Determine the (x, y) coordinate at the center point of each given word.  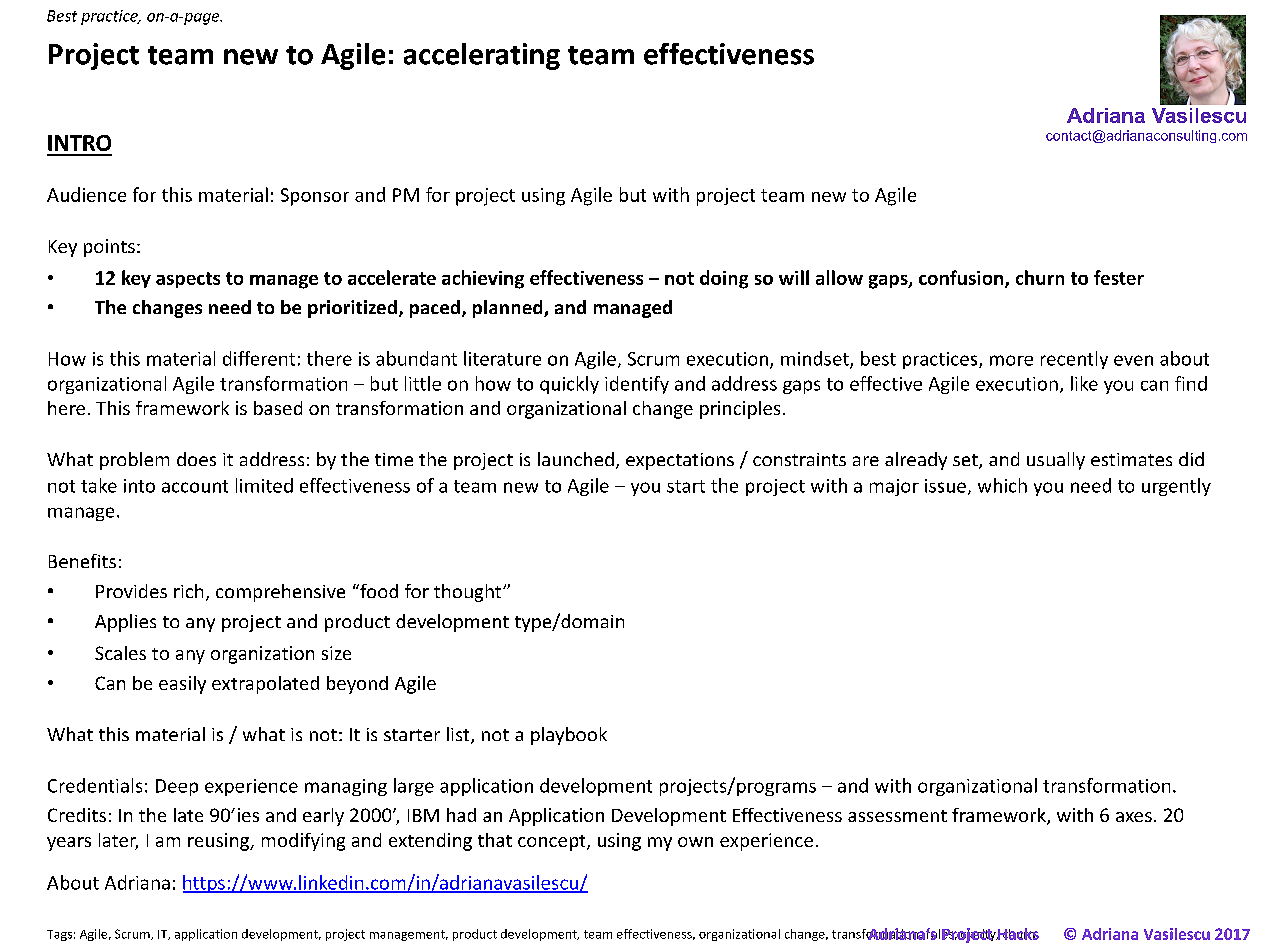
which (1002, 485)
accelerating (482, 56)
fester (1119, 277)
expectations (680, 461)
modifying (303, 842)
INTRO (79, 143)
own (695, 842)
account (195, 486)
